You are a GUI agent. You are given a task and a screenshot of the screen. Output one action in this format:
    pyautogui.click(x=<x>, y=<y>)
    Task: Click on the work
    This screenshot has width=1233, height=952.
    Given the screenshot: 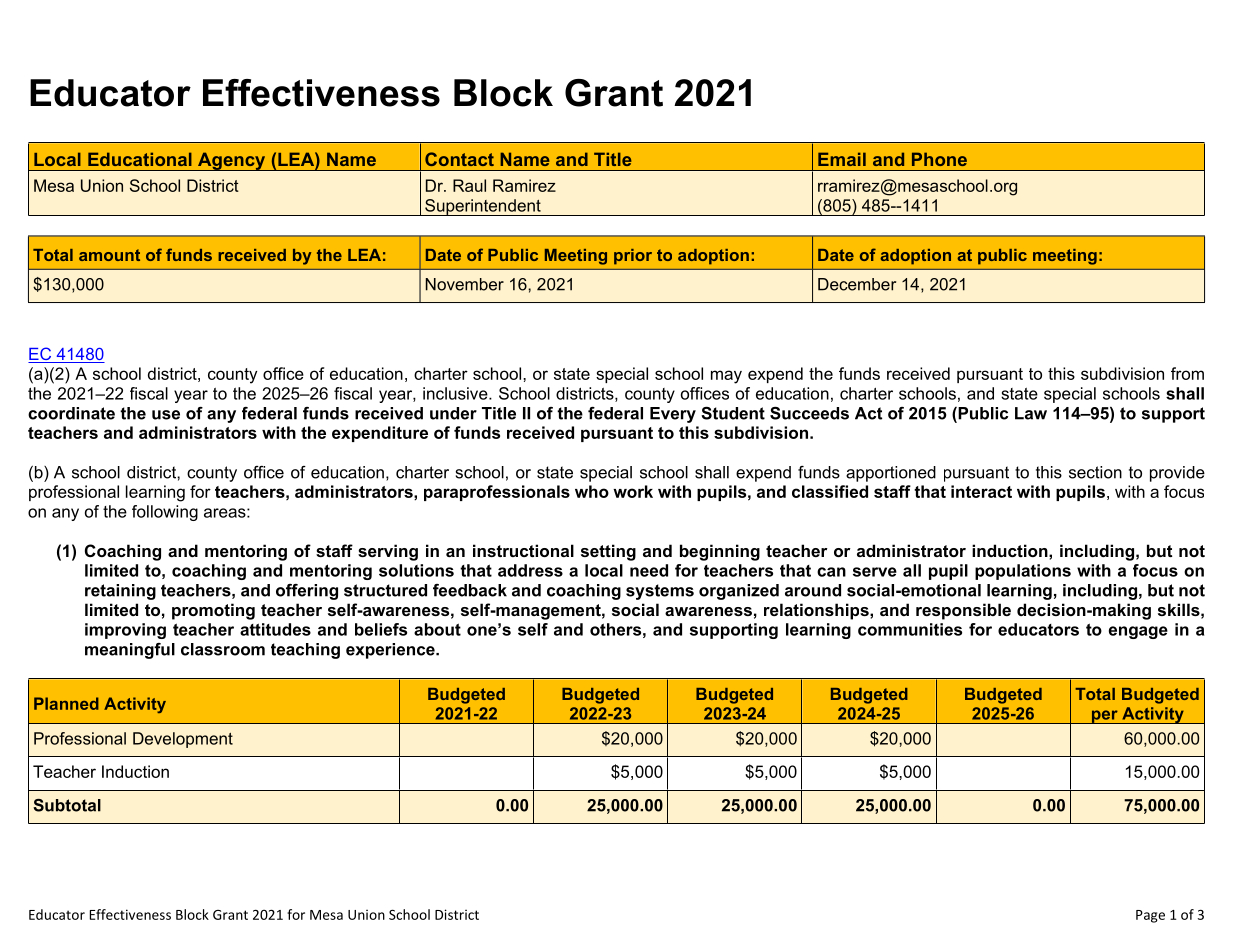 What is the action you would take?
    pyautogui.click(x=633, y=491)
